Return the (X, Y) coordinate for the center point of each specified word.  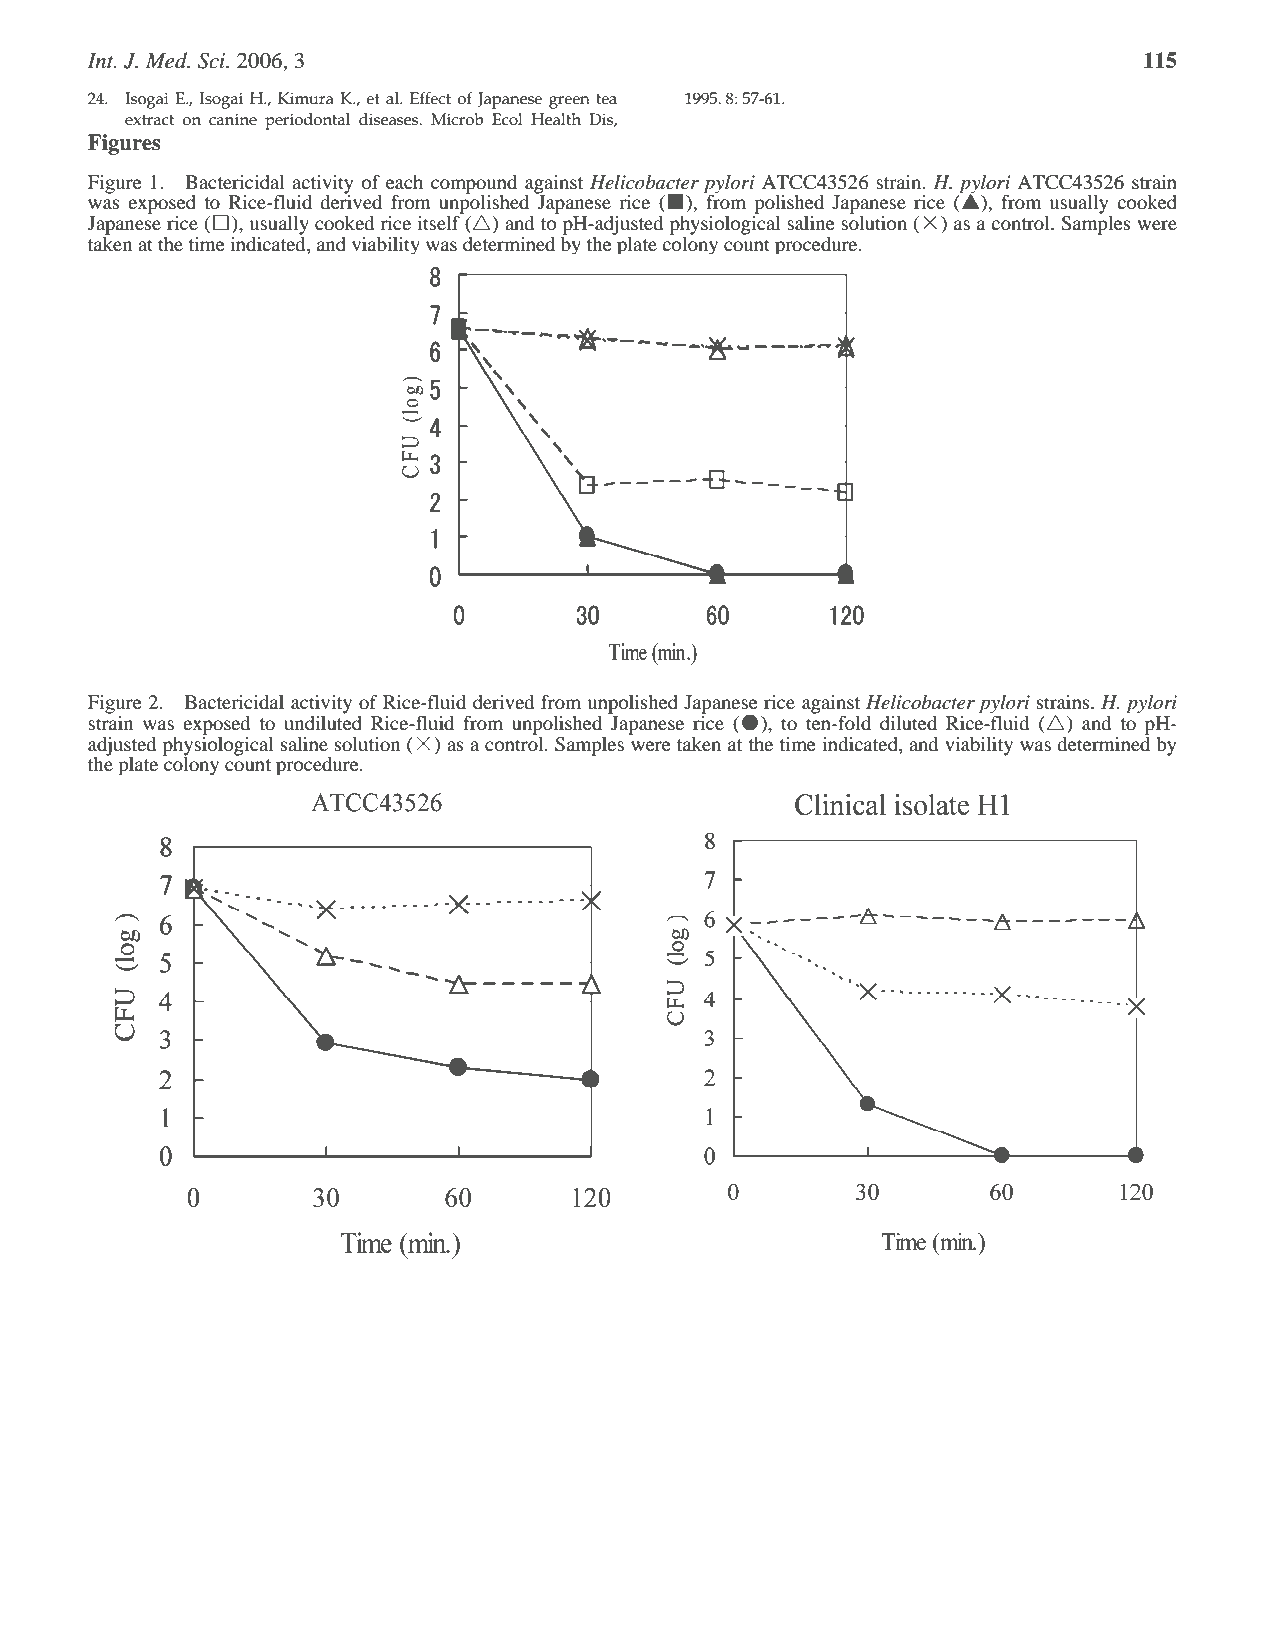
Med (167, 60)
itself (440, 221)
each (404, 182)
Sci (213, 61)
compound (474, 184)
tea (606, 99)
